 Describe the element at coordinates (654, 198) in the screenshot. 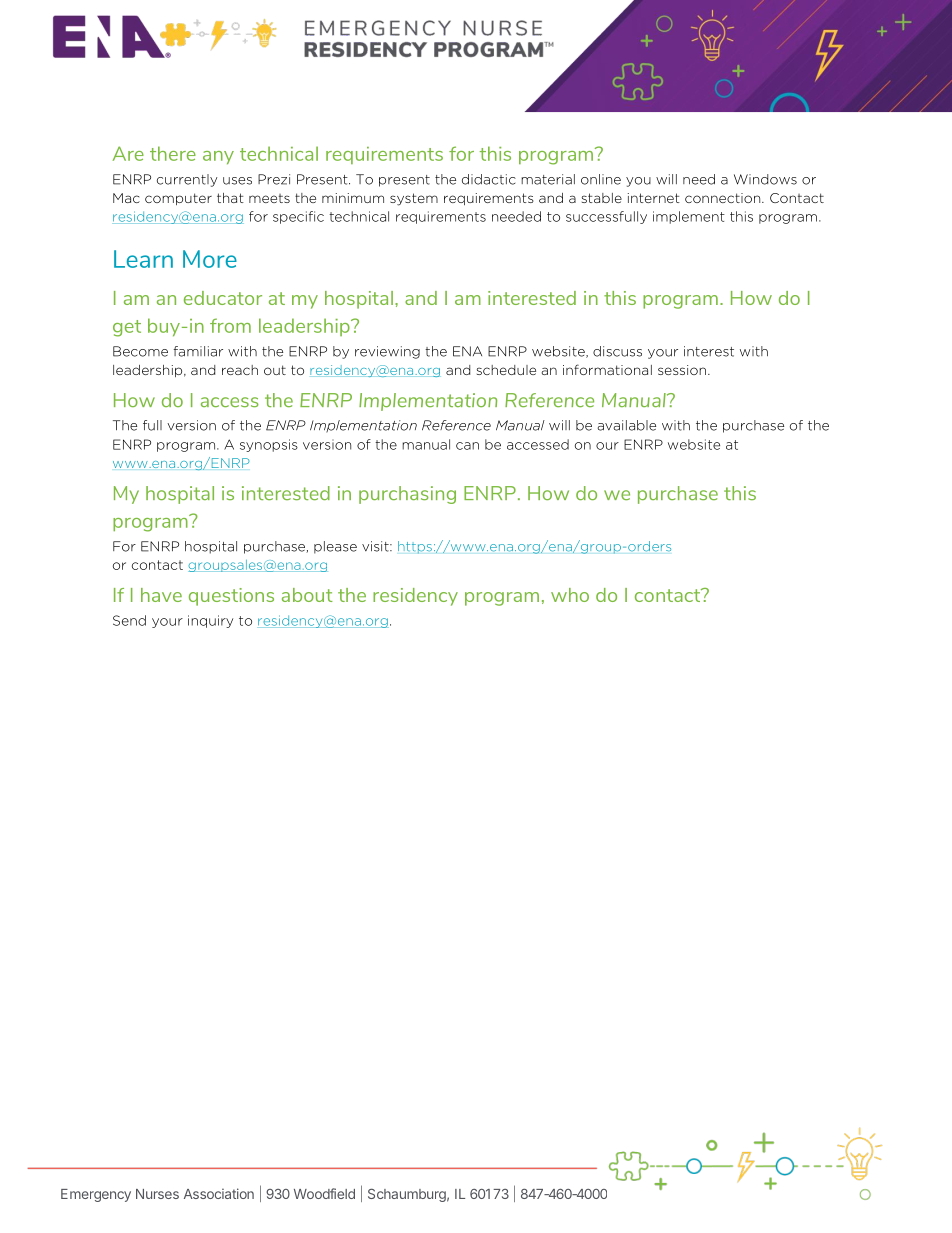

I see `internet` at that location.
